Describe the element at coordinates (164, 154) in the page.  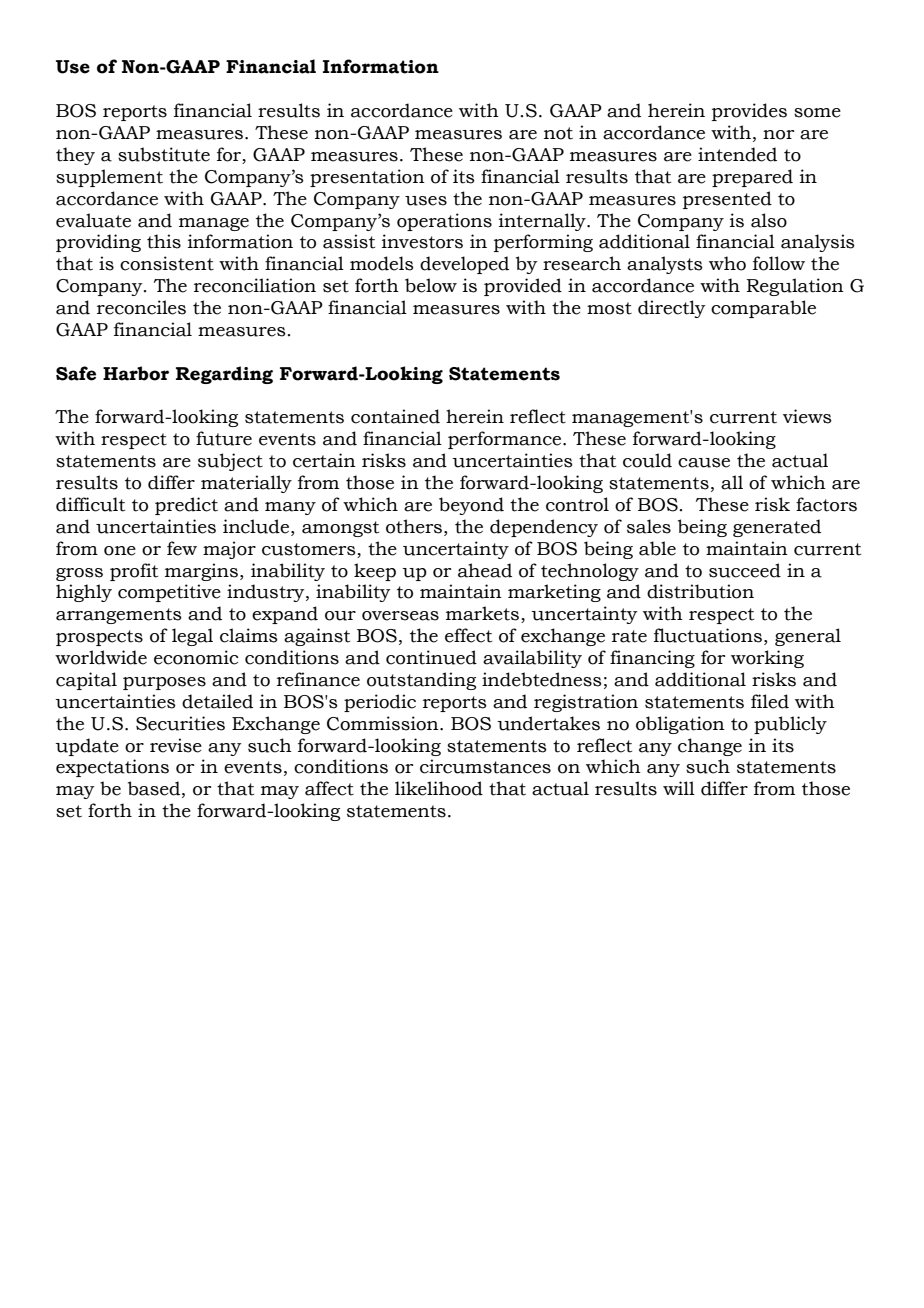
I see `substitute` at that location.
